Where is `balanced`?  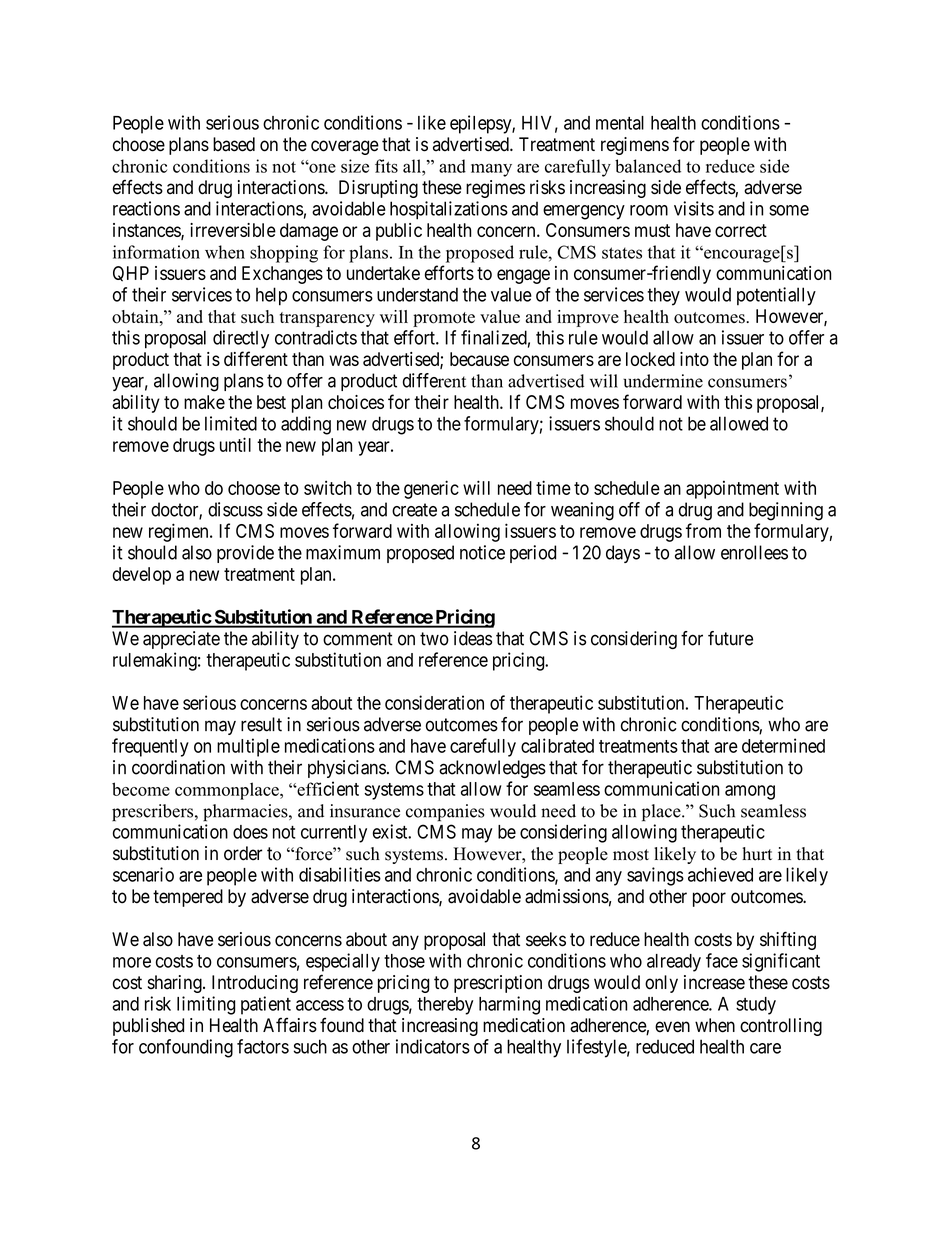
balanced is located at coordinates (648, 166).
